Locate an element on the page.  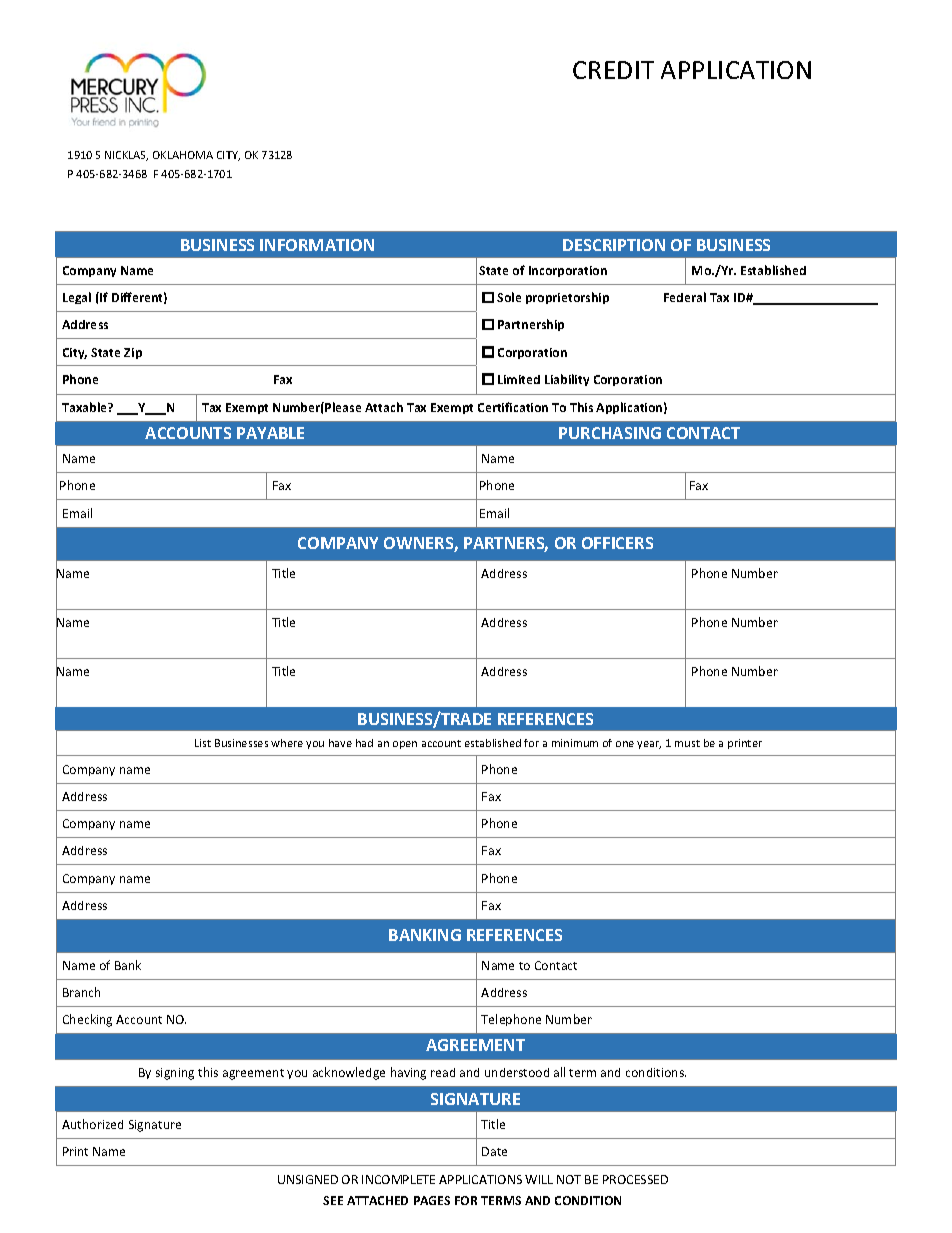
PURCHASING is located at coordinates (610, 433).
